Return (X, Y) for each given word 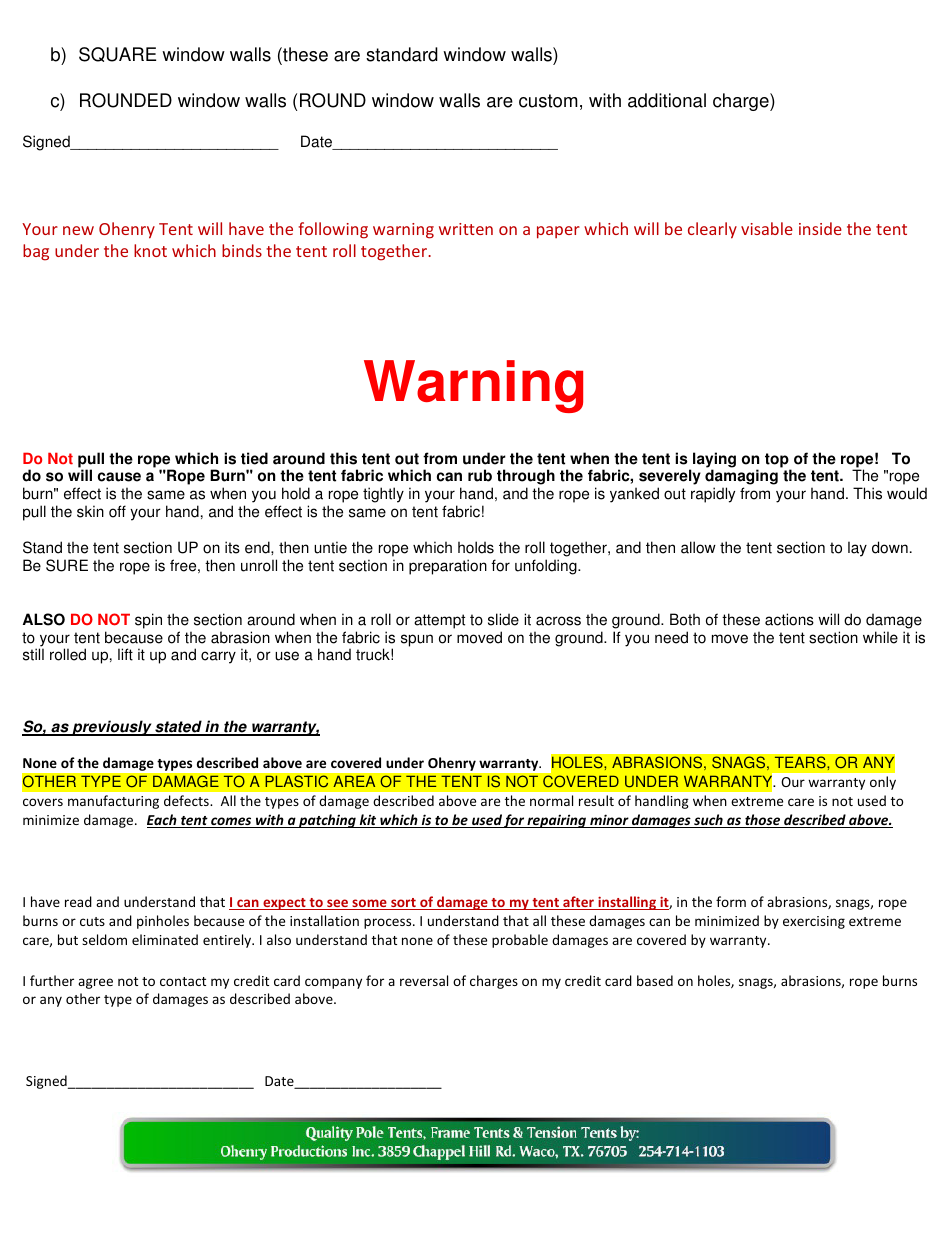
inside (820, 228)
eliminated (165, 939)
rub (480, 475)
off (117, 511)
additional (667, 100)
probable (520, 941)
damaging (741, 478)
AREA (354, 781)
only (883, 783)
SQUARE (117, 54)
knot (150, 250)
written (466, 229)
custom (548, 101)
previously (112, 728)
